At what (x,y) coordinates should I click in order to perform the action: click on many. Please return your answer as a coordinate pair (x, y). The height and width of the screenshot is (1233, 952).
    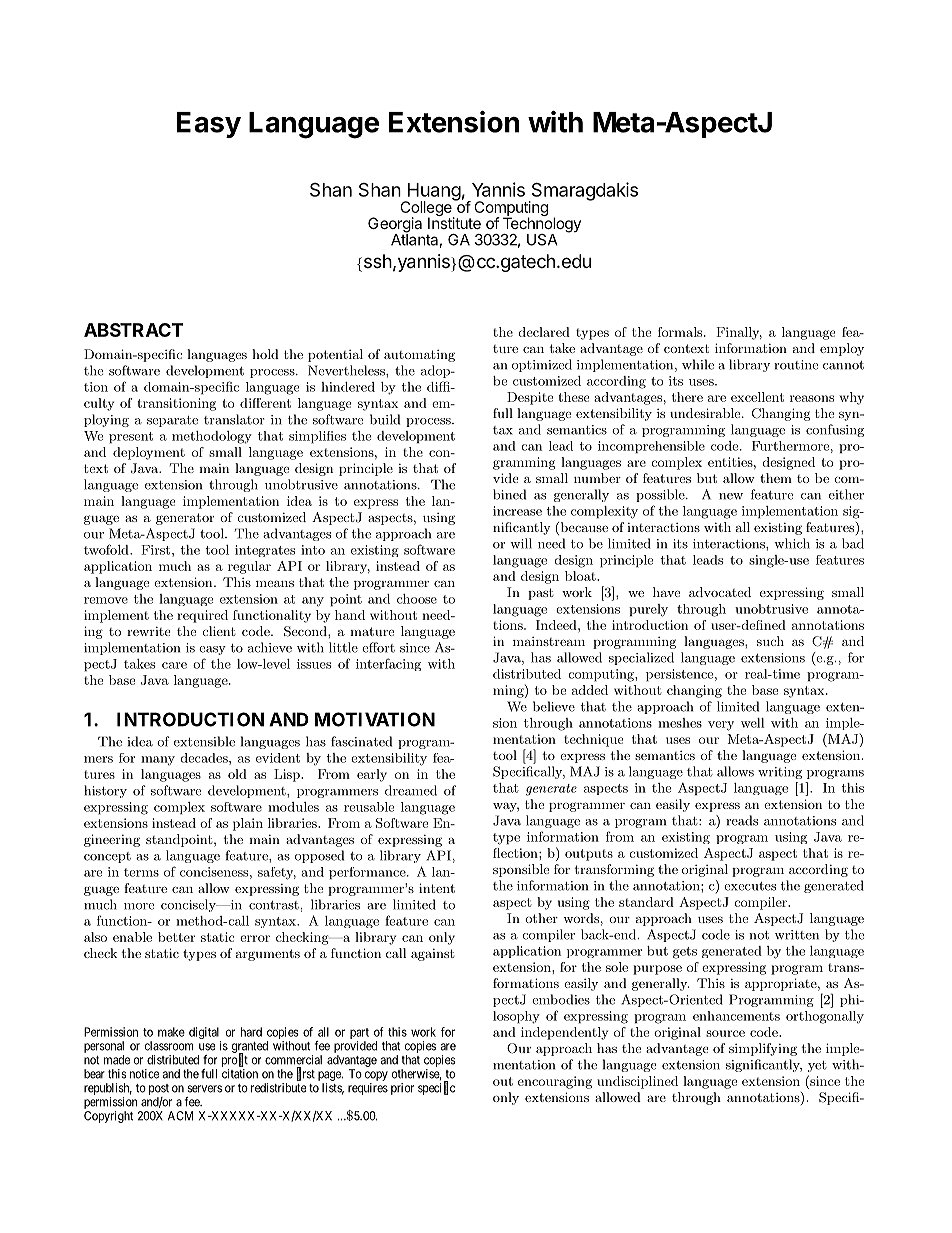
    Looking at the image, I should click on (158, 760).
